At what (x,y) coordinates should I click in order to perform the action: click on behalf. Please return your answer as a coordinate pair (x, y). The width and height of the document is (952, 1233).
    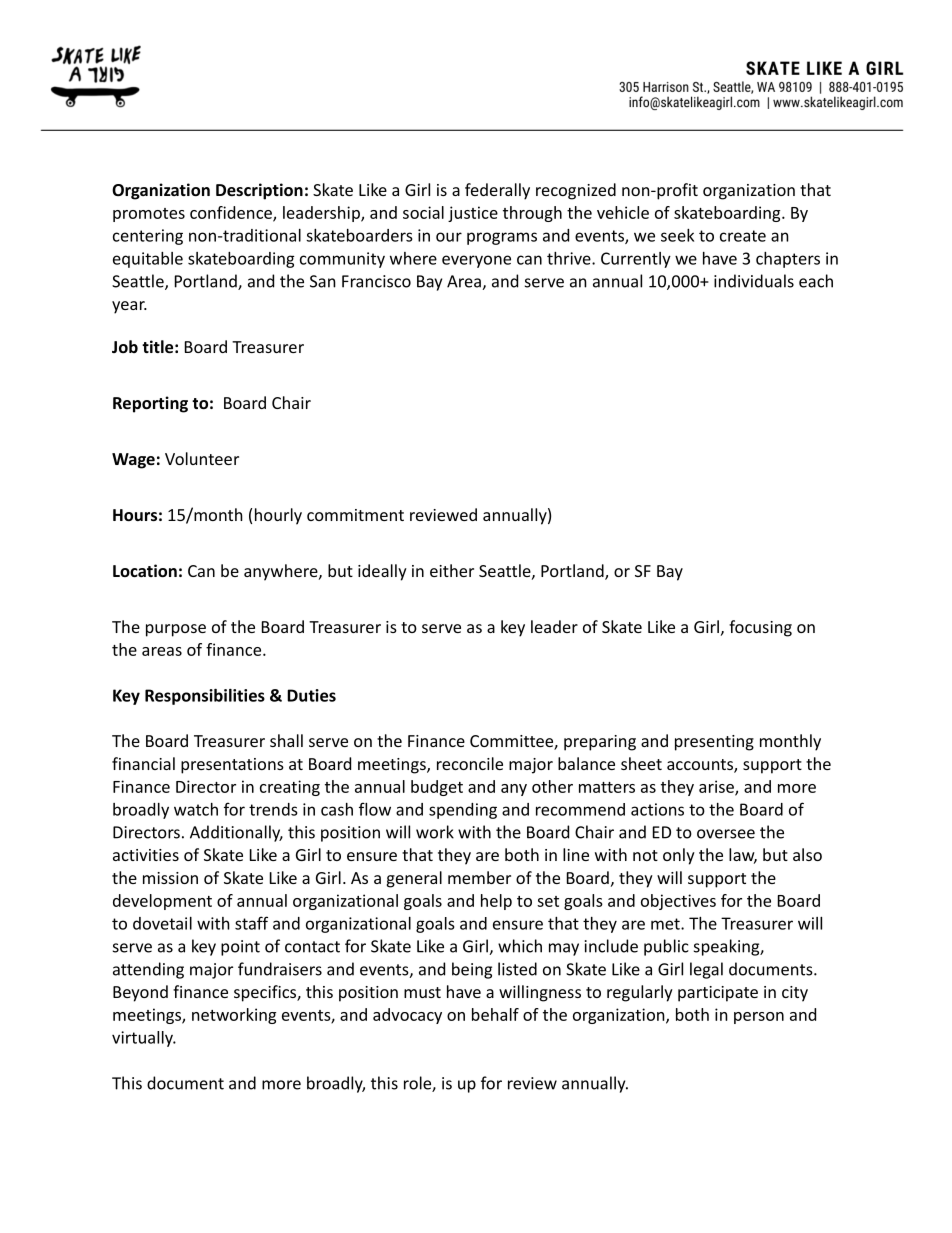
    Looking at the image, I should click on (495, 1014).
